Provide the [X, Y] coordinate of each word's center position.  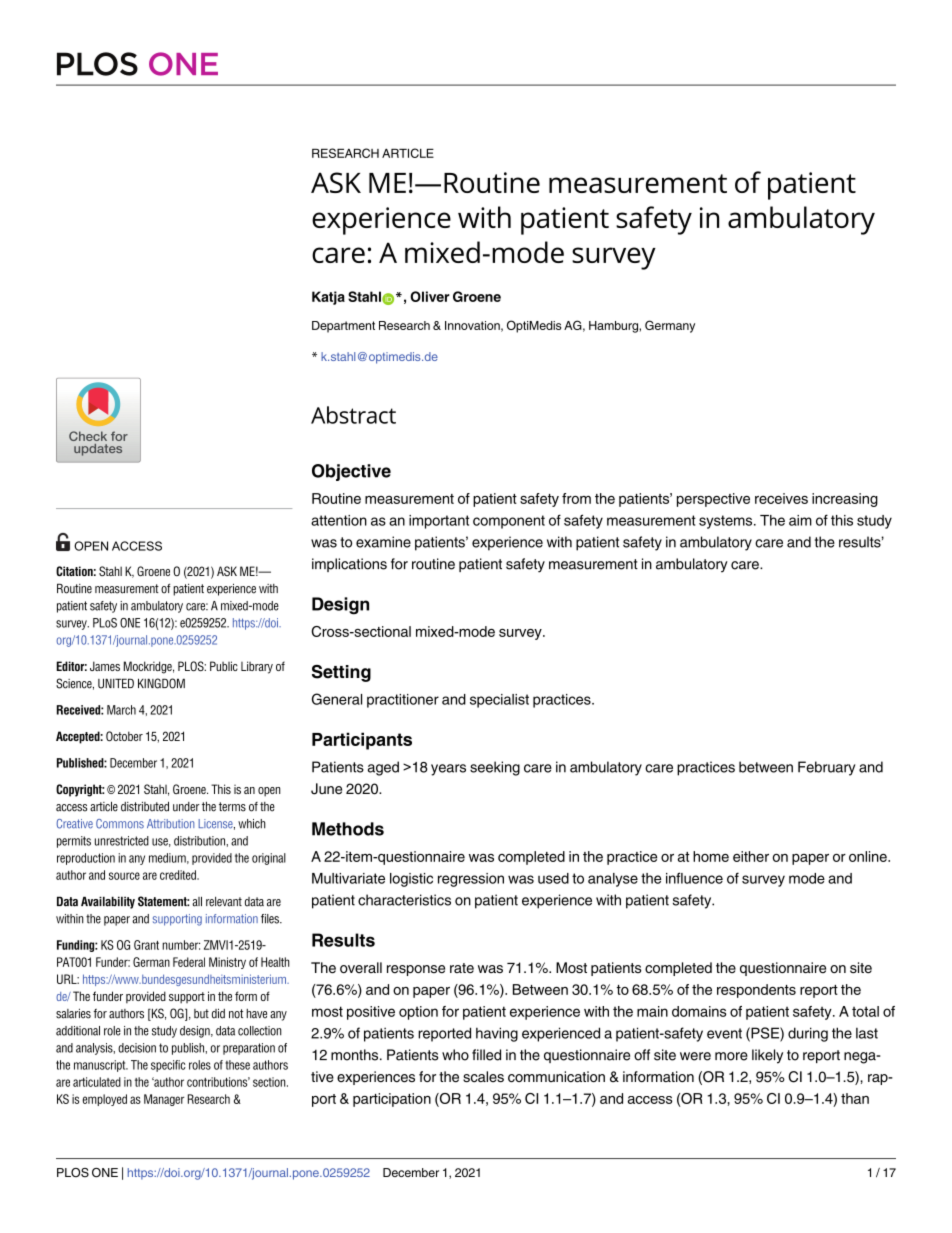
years [448, 770]
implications [349, 565]
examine [383, 542]
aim [800, 520]
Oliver [430, 296]
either [751, 856]
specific [168, 1066]
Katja [328, 298]
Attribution [170, 824]
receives [781, 498]
